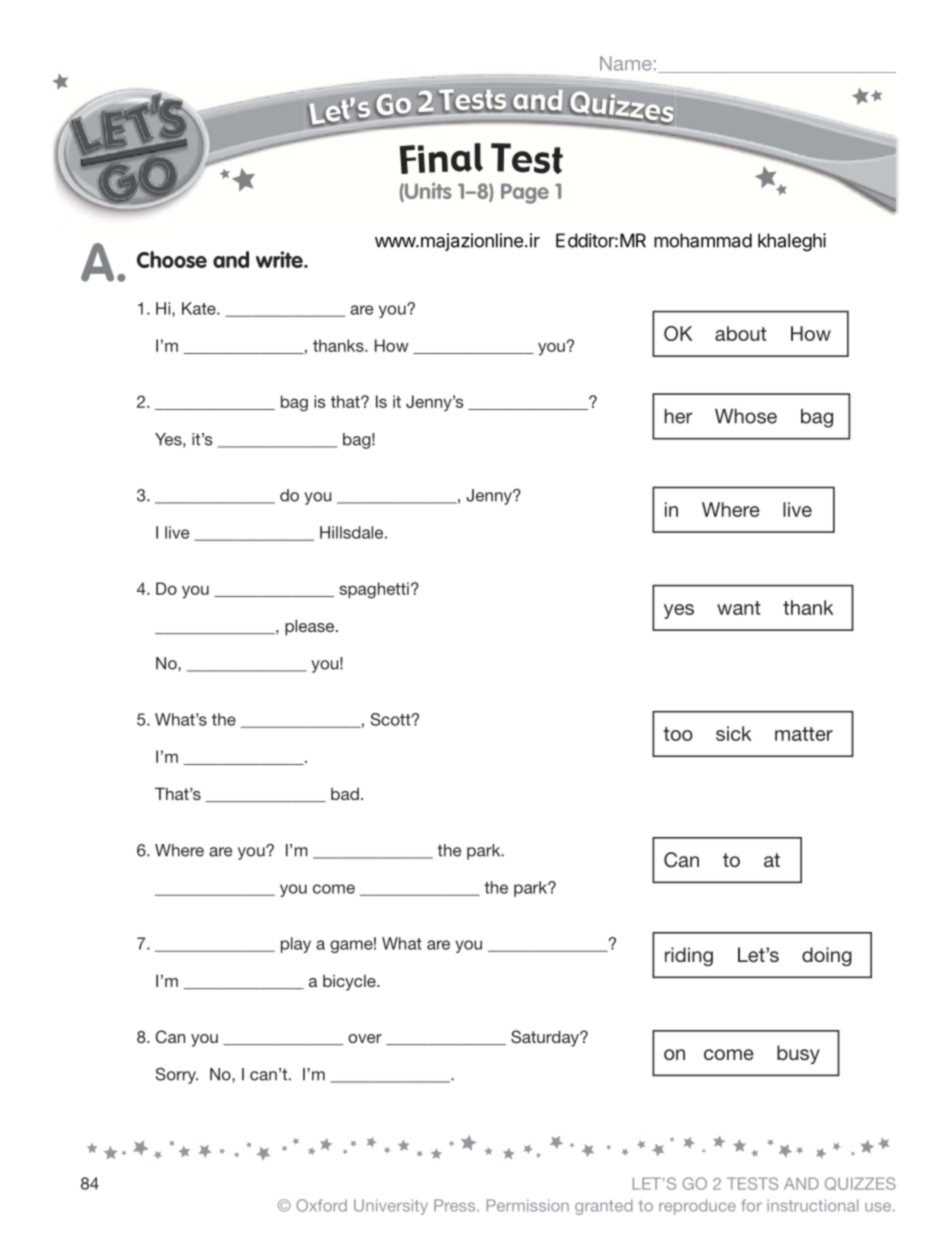  What do you see at coordinates (626, 63) in the screenshot?
I see `Name` at bounding box center [626, 63].
